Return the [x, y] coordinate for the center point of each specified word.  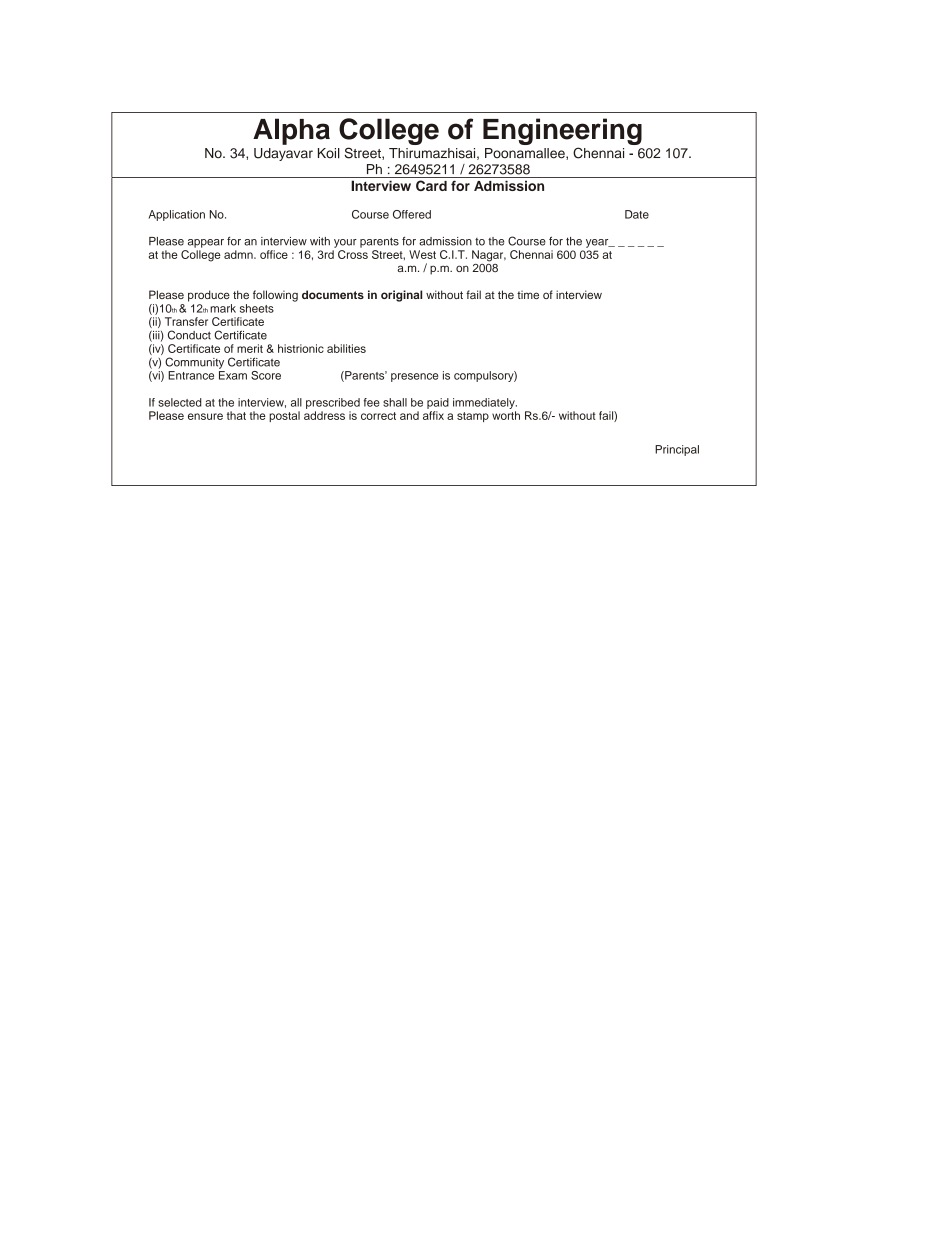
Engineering [562, 133]
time [528, 294]
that [236, 415]
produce [209, 296]
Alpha [291, 131]
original [401, 296]
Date [637, 214]
